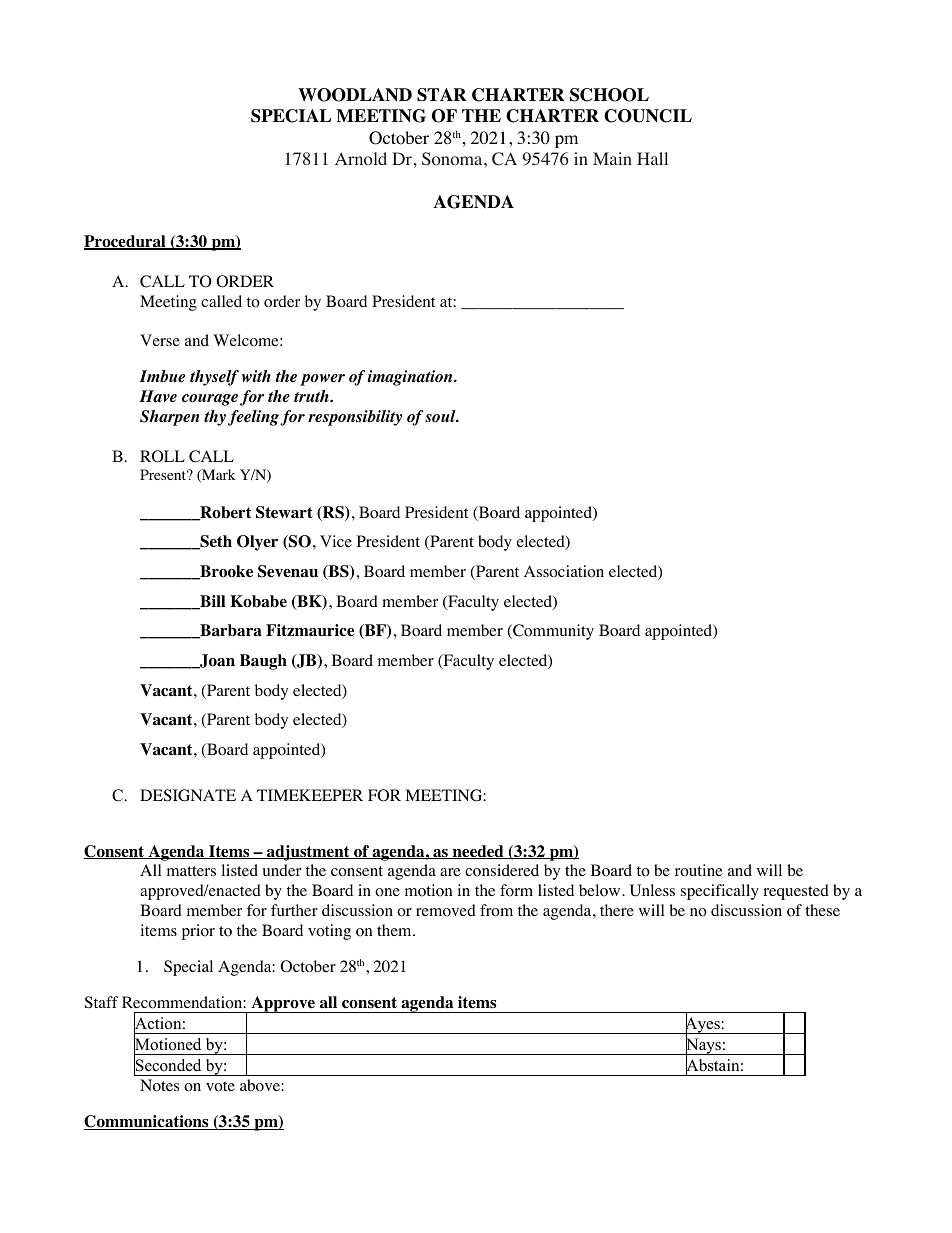 The image size is (952, 1233). I want to click on Association, so click(564, 571).
